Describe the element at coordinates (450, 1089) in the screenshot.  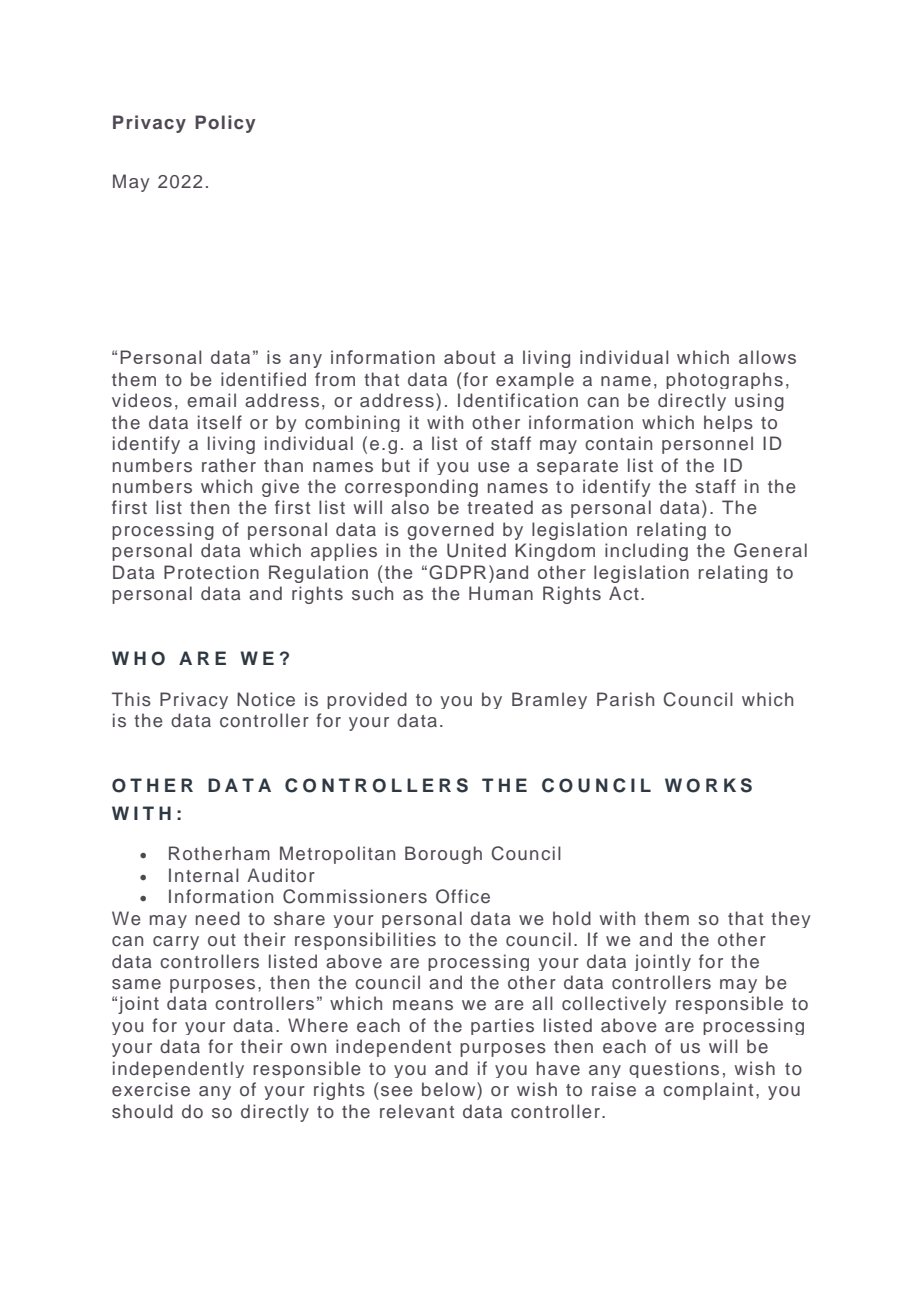
I see `below` at that location.
